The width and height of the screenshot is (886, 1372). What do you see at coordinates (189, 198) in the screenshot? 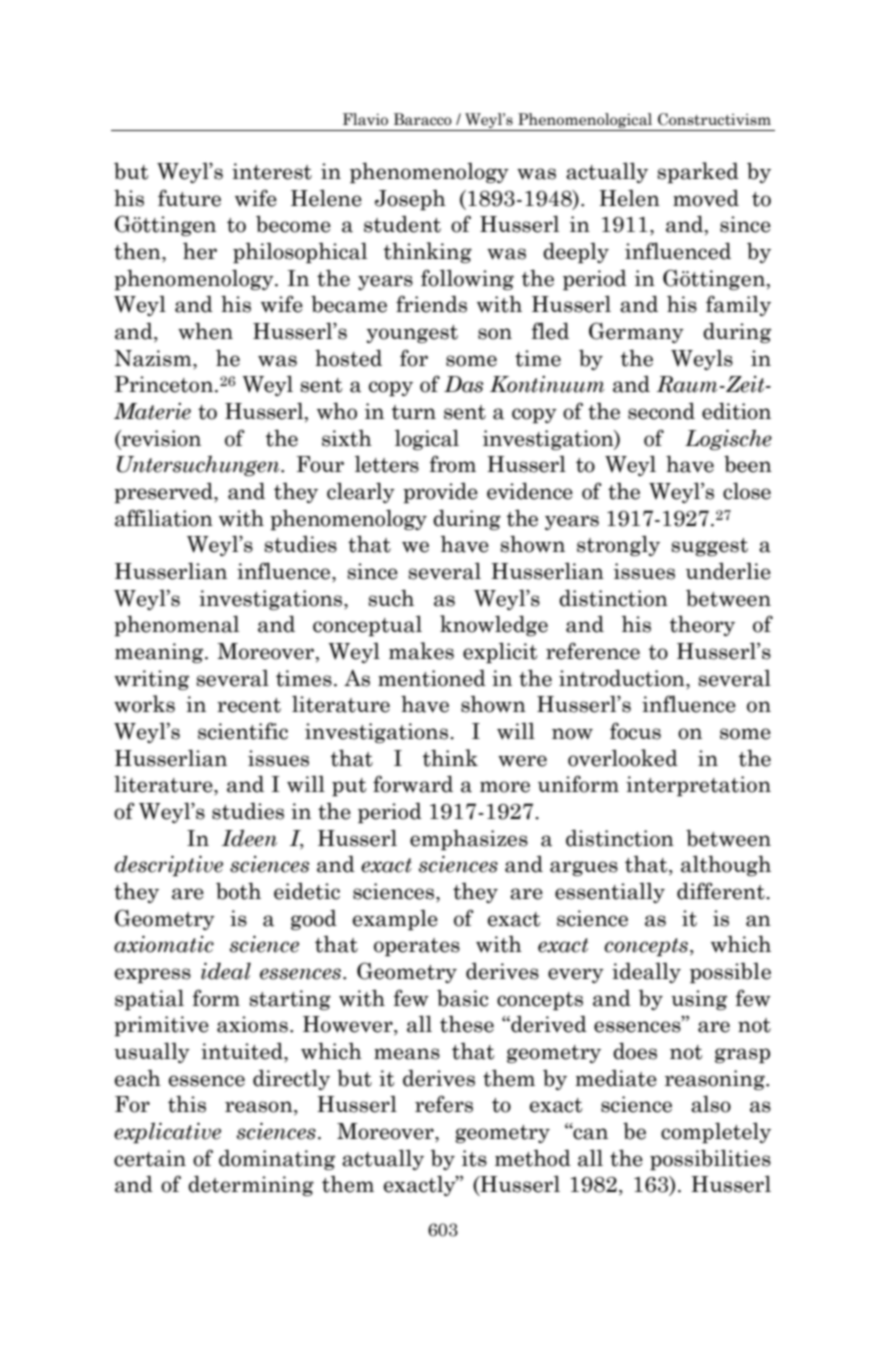
I see `future` at bounding box center [189, 198].
